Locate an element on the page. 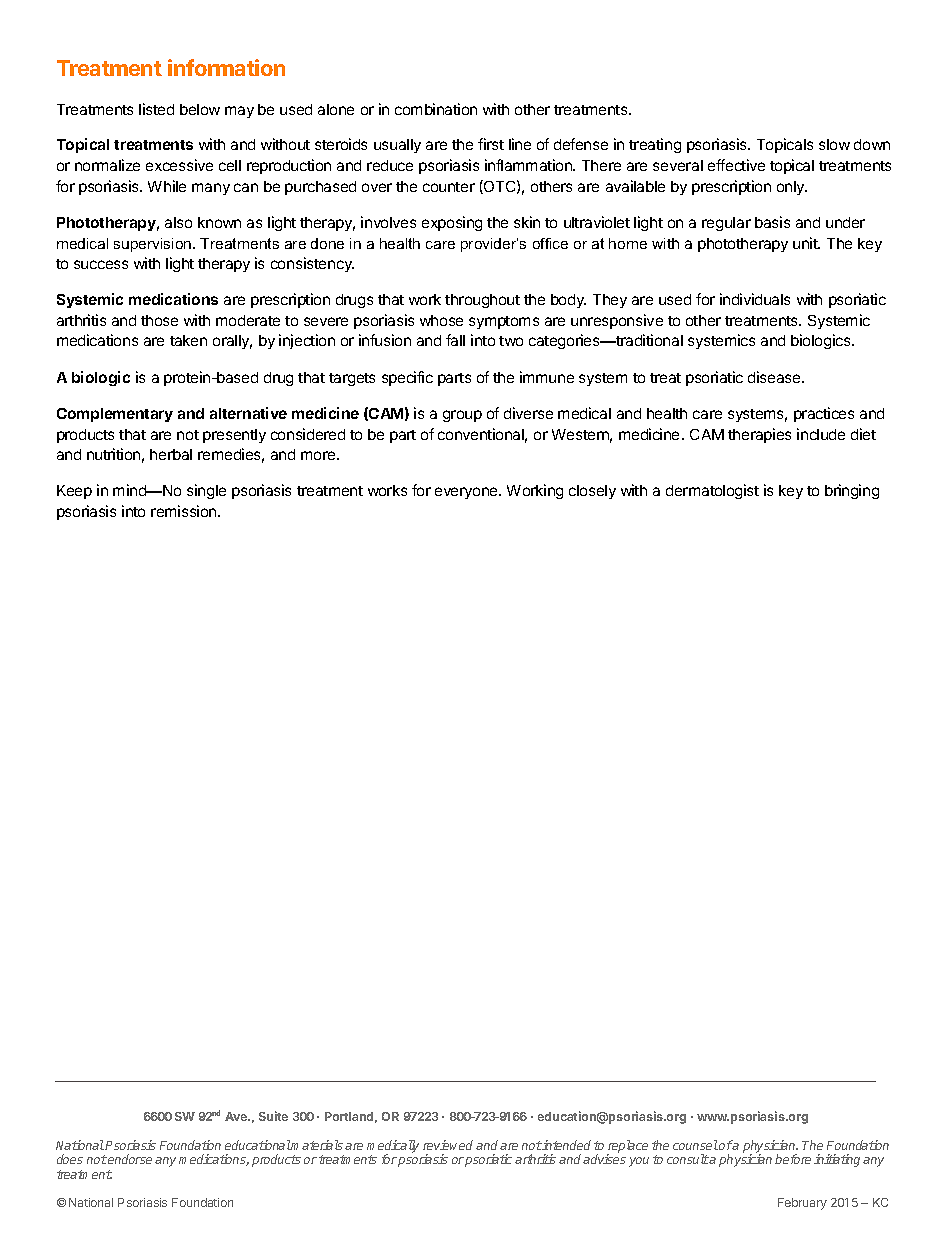 This page has height=1233, width=952. combination is located at coordinates (436, 109).
